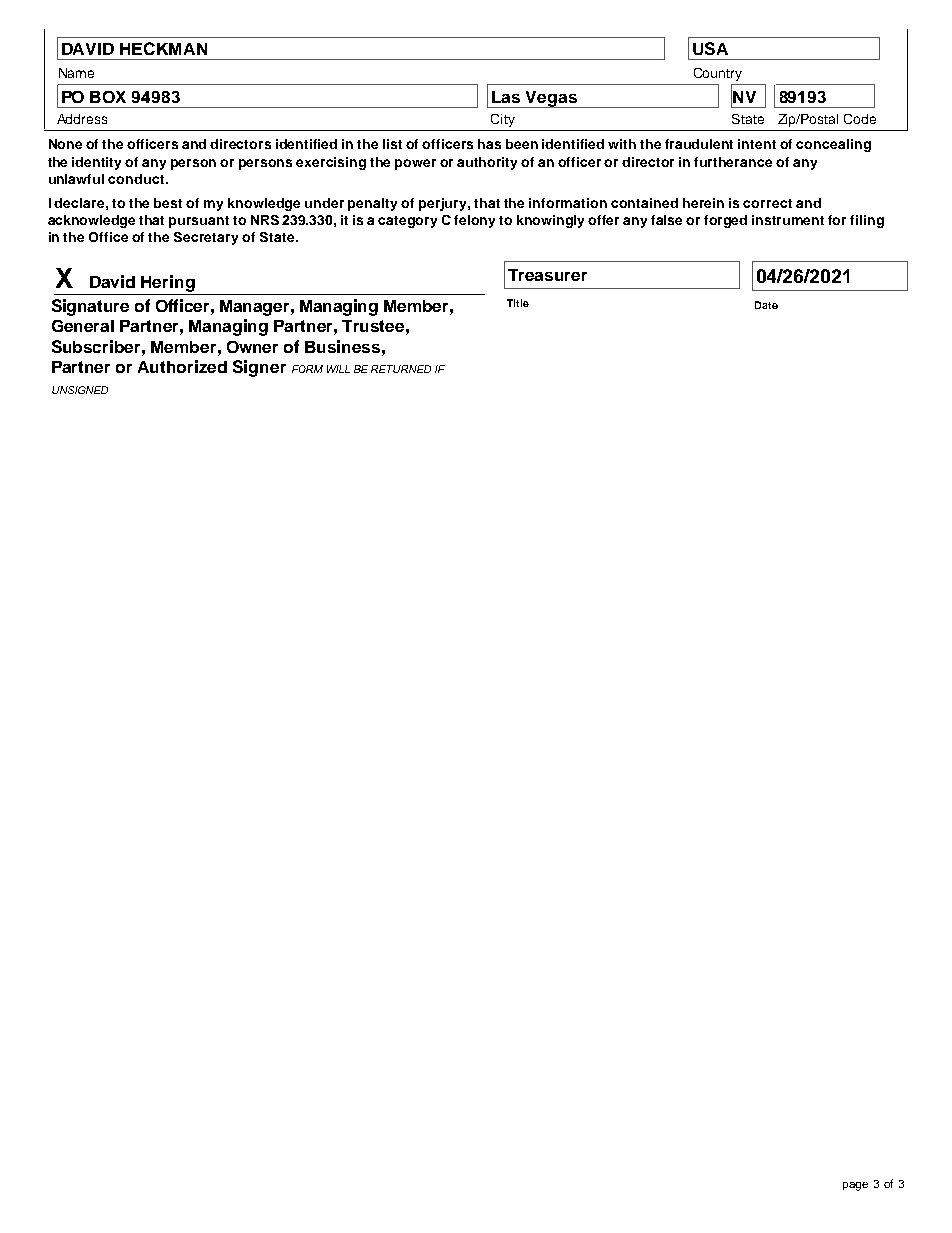 This page has width=952, height=1233. Describe the element at coordinates (718, 74) in the page. I see `Country` at that location.
